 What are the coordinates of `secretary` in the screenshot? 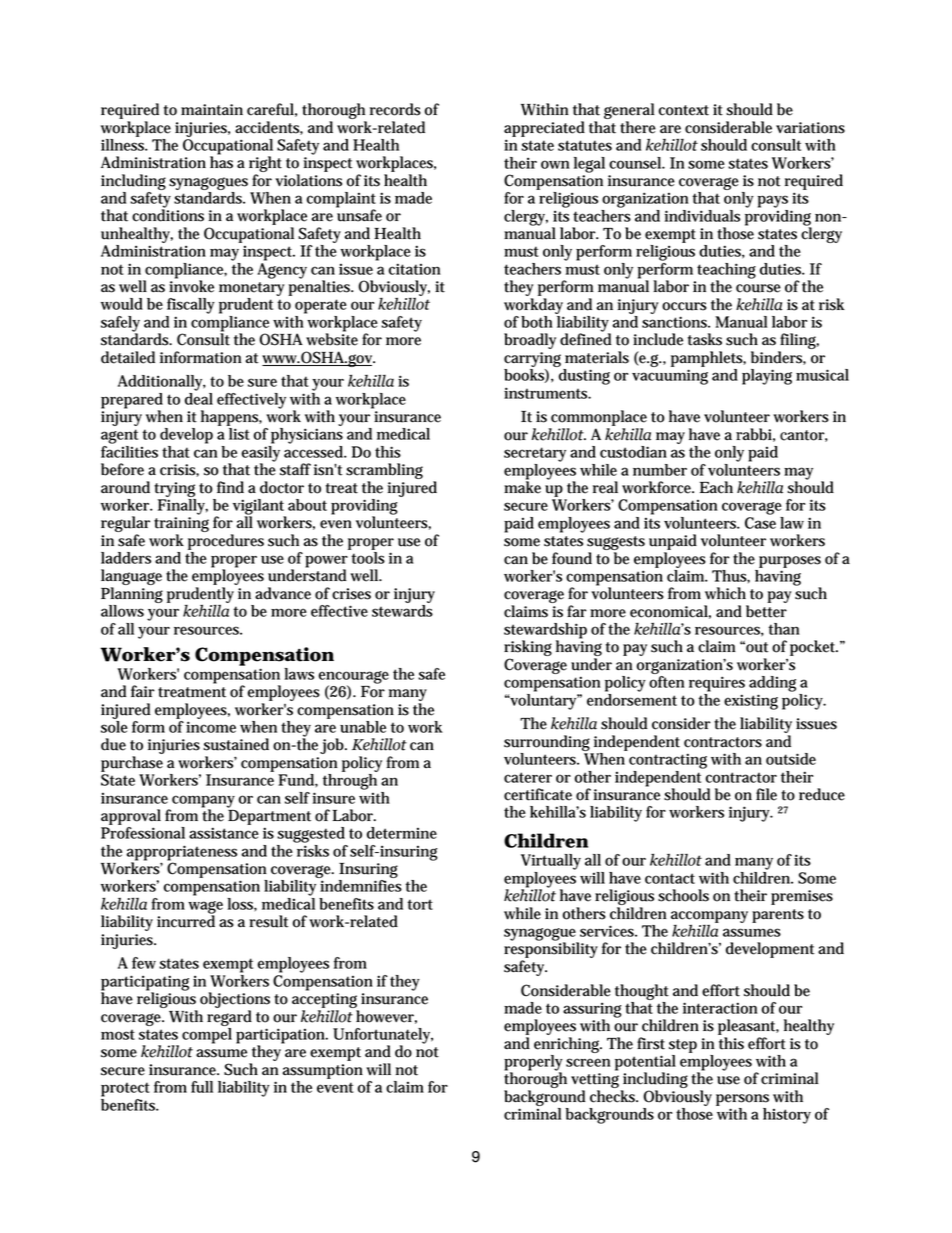 It's located at (535, 454).
